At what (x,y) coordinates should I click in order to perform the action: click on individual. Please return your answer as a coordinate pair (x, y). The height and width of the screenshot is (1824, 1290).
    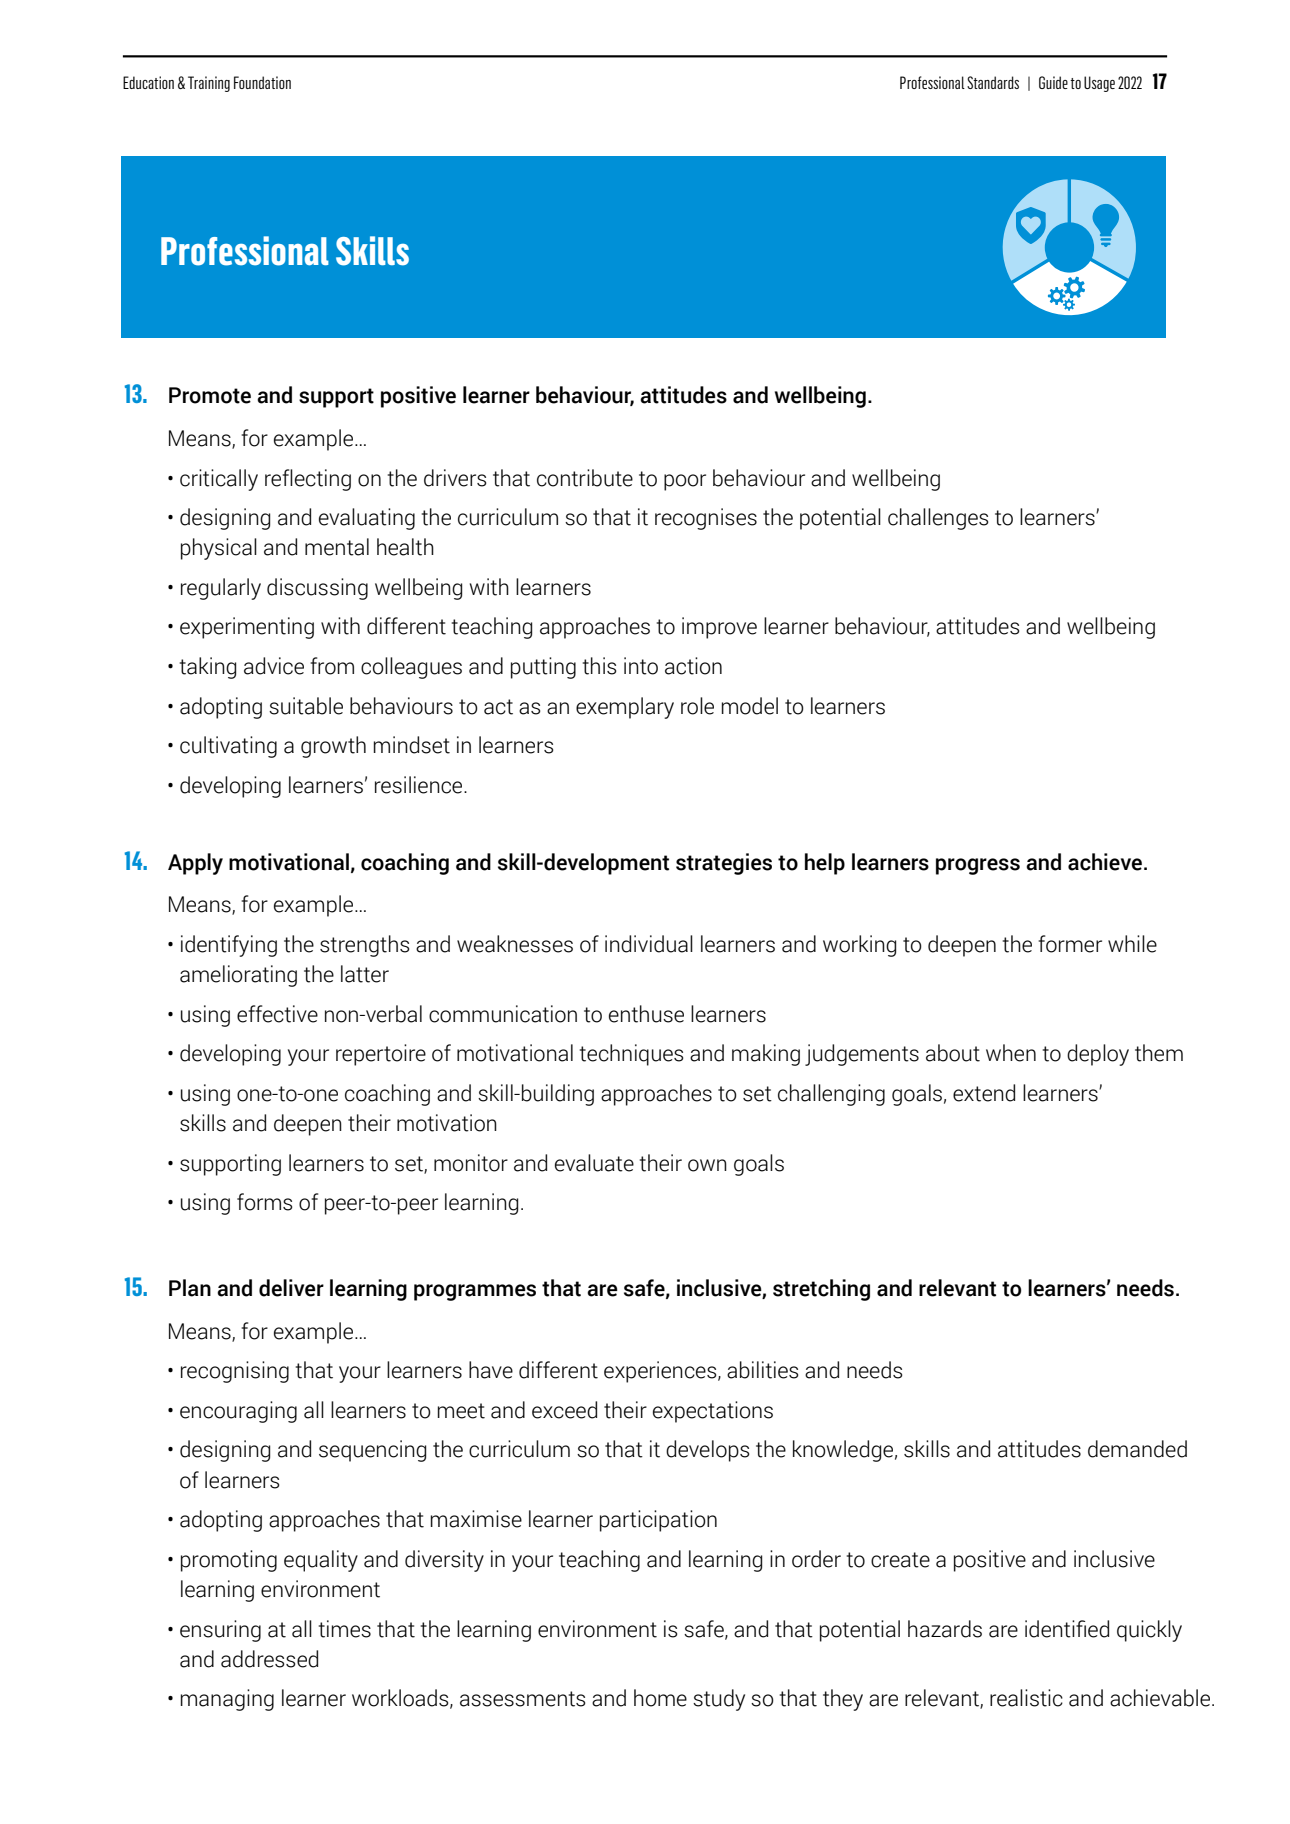
    Looking at the image, I should click on (649, 944).
